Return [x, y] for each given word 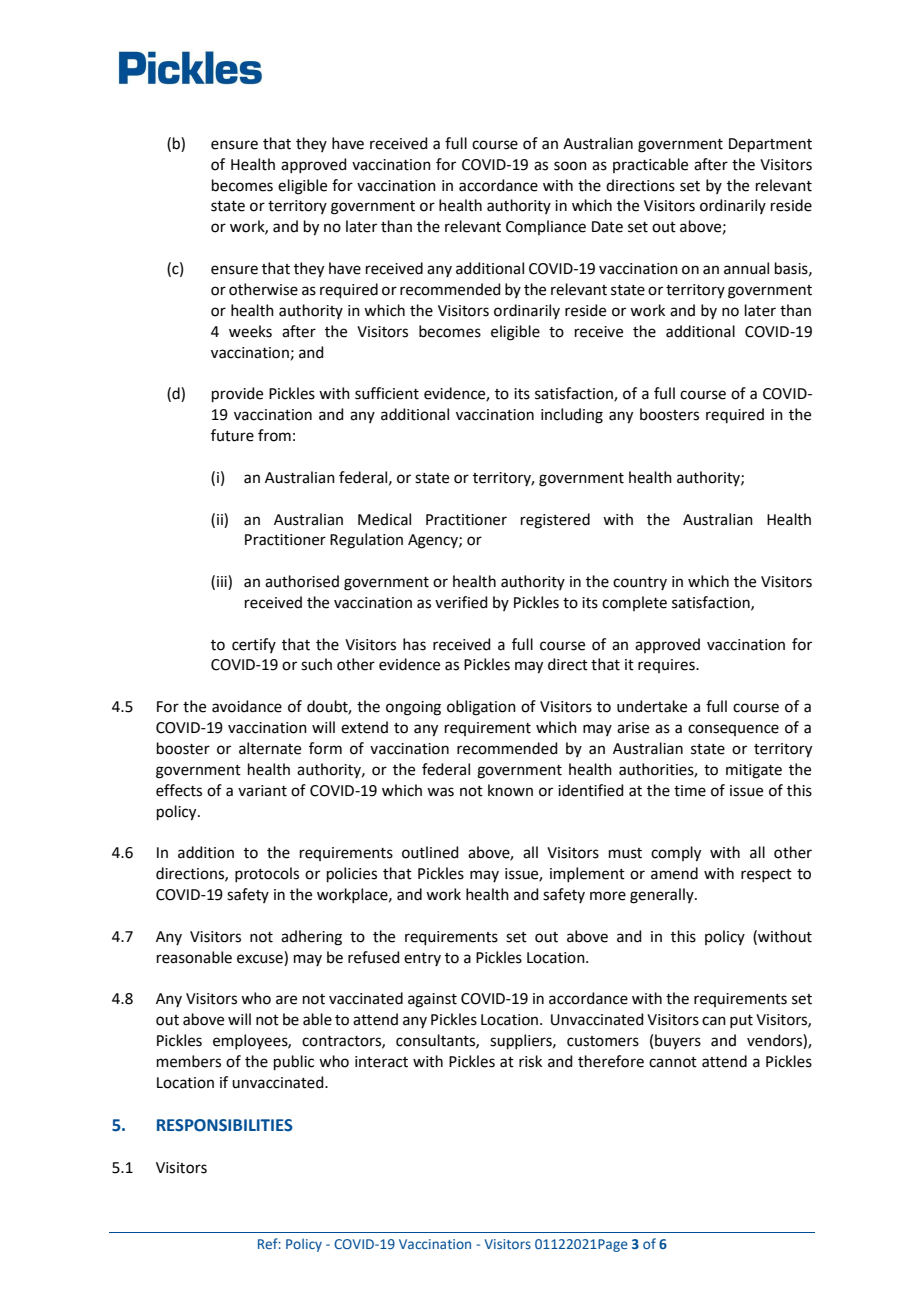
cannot [673, 1062]
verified [461, 602]
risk [530, 1061]
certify [254, 645]
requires [667, 666]
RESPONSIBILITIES [225, 1125]
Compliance [546, 227]
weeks [250, 331]
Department [770, 145]
